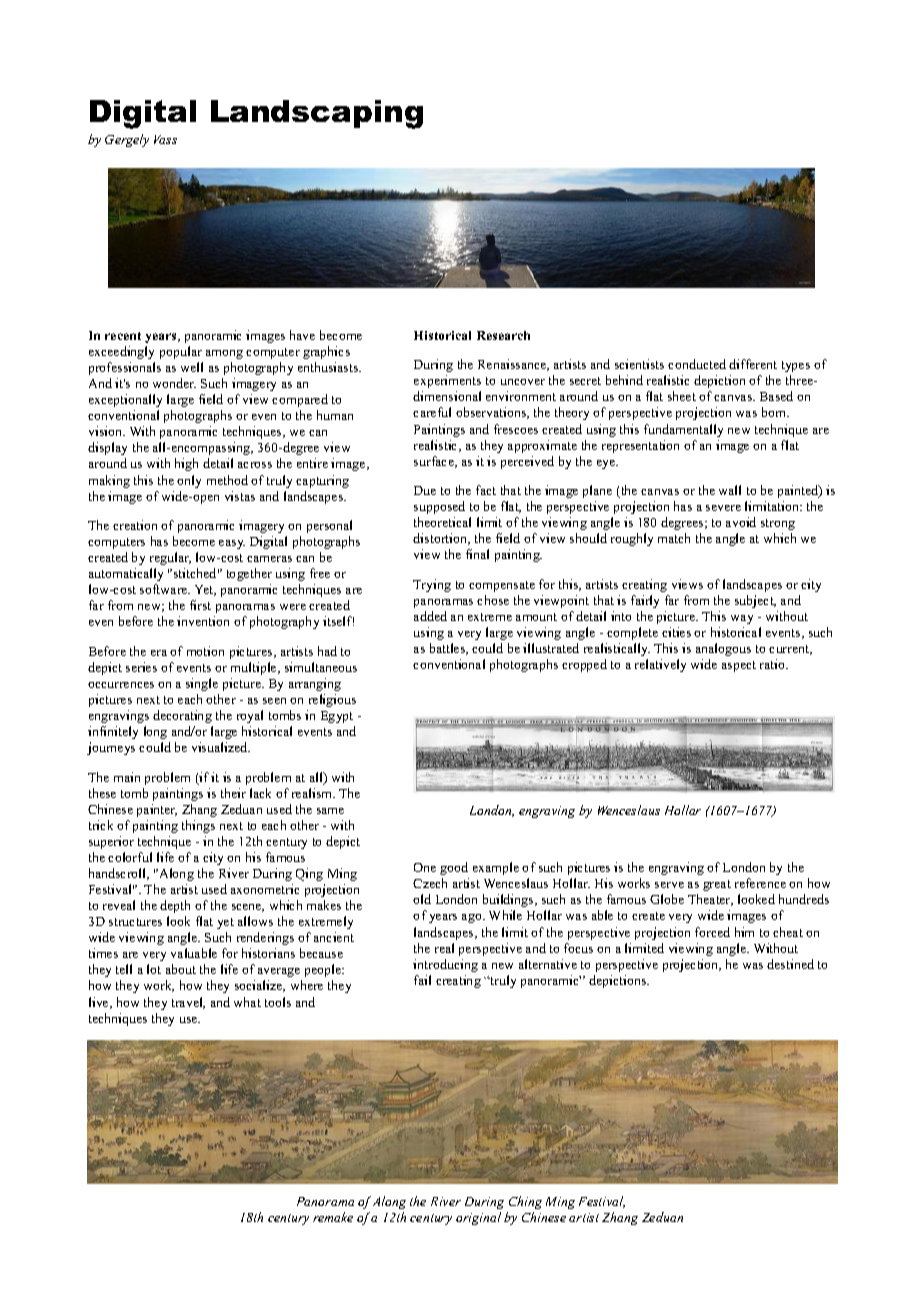 This image has height=1308, width=924. I want to click on conducted, so click(697, 364).
